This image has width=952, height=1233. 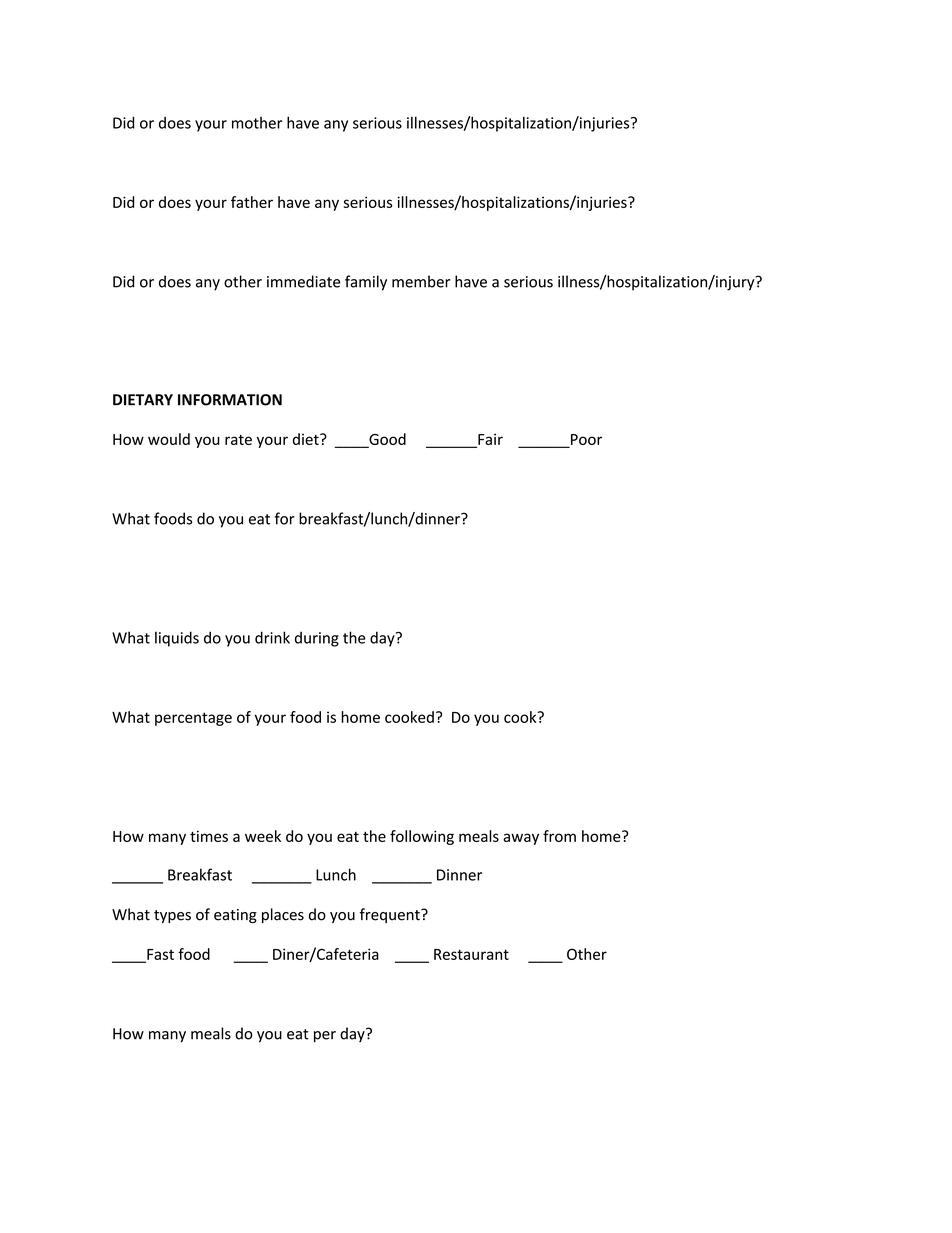 I want to click on percentage, so click(x=193, y=719).
